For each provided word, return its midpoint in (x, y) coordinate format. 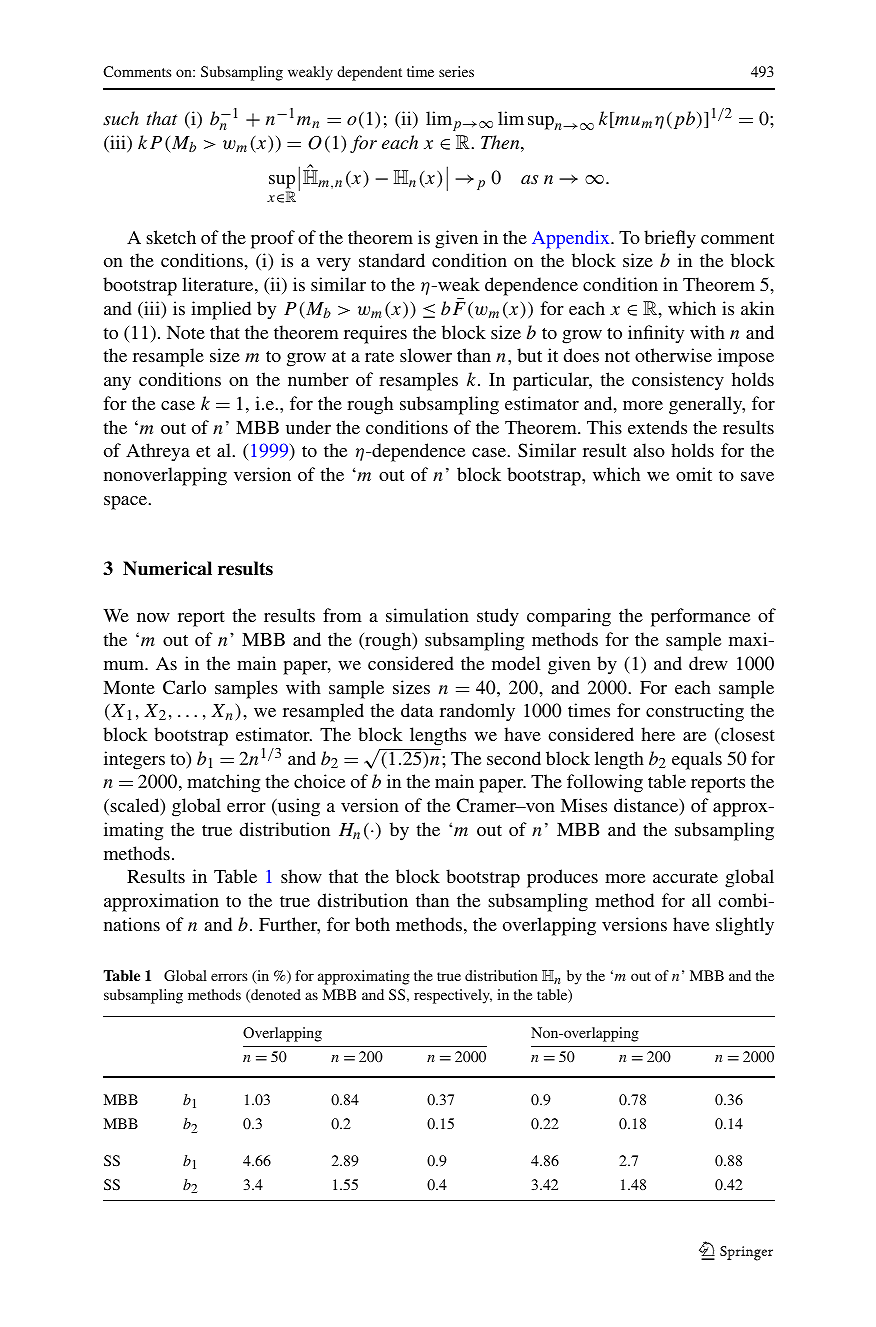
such (121, 118)
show (301, 876)
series (456, 71)
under (308, 427)
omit (694, 474)
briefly (670, 239)
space (125, 503)
